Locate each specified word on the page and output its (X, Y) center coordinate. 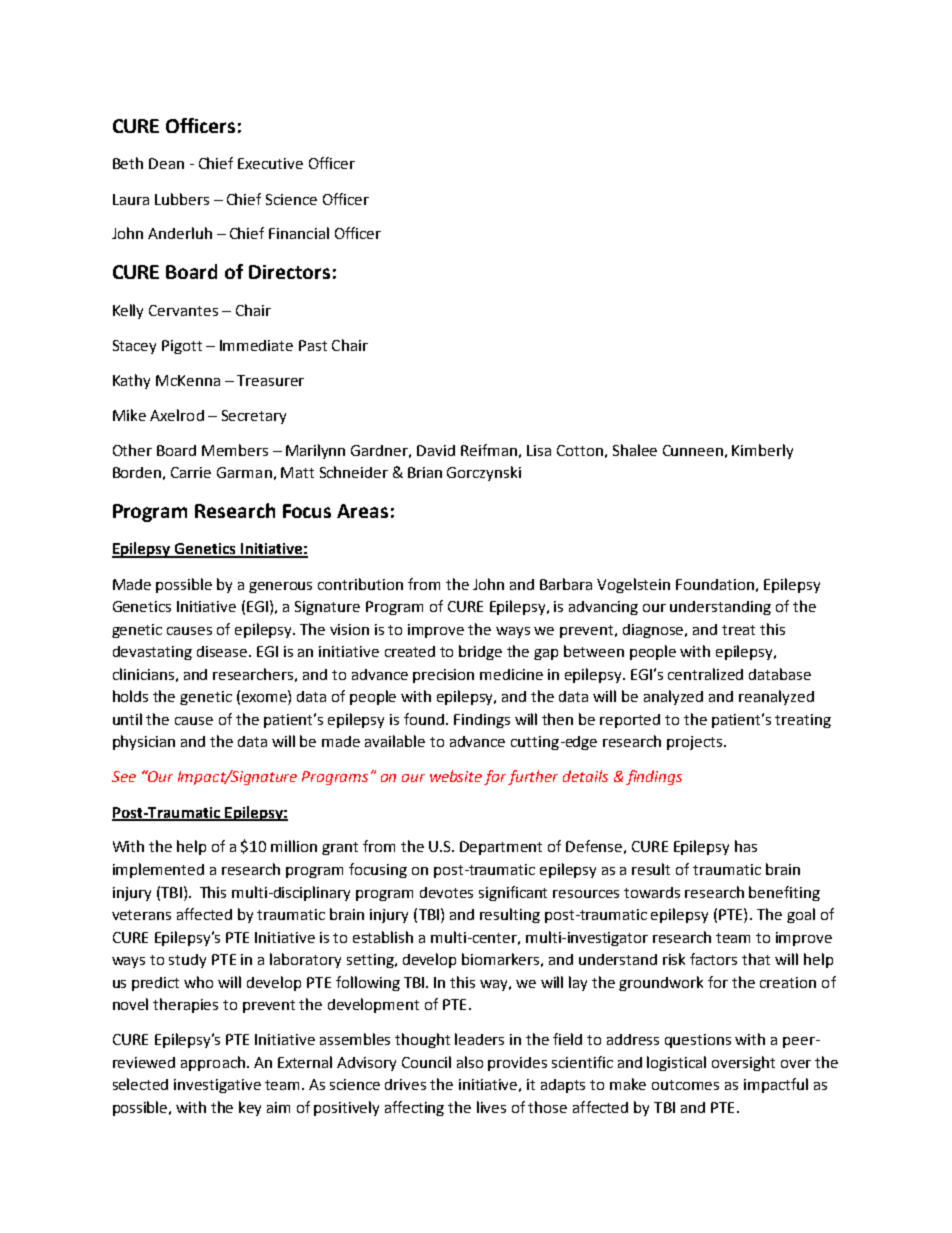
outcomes (685, 1085)
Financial (299, 233)
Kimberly (762, 451)
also (470, 1062)
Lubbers (182, 199)
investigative (217, 1086)
